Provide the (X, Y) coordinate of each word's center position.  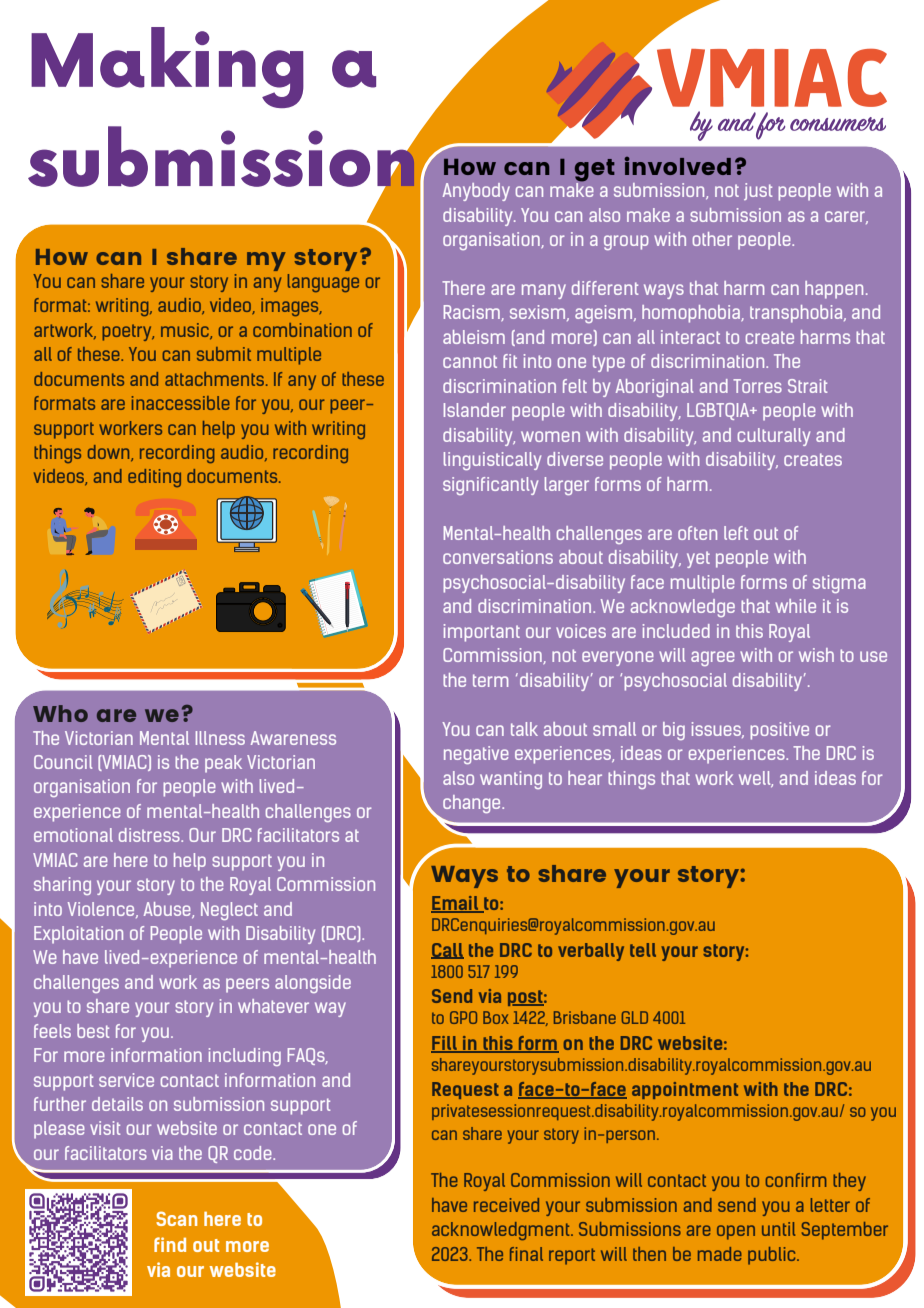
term (490, 680)
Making (167, 67)
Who (60, 713)
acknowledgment (502, 1231)
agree (713, 658)
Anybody (476, 192)
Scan (176, 1218)
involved (678, 166)
